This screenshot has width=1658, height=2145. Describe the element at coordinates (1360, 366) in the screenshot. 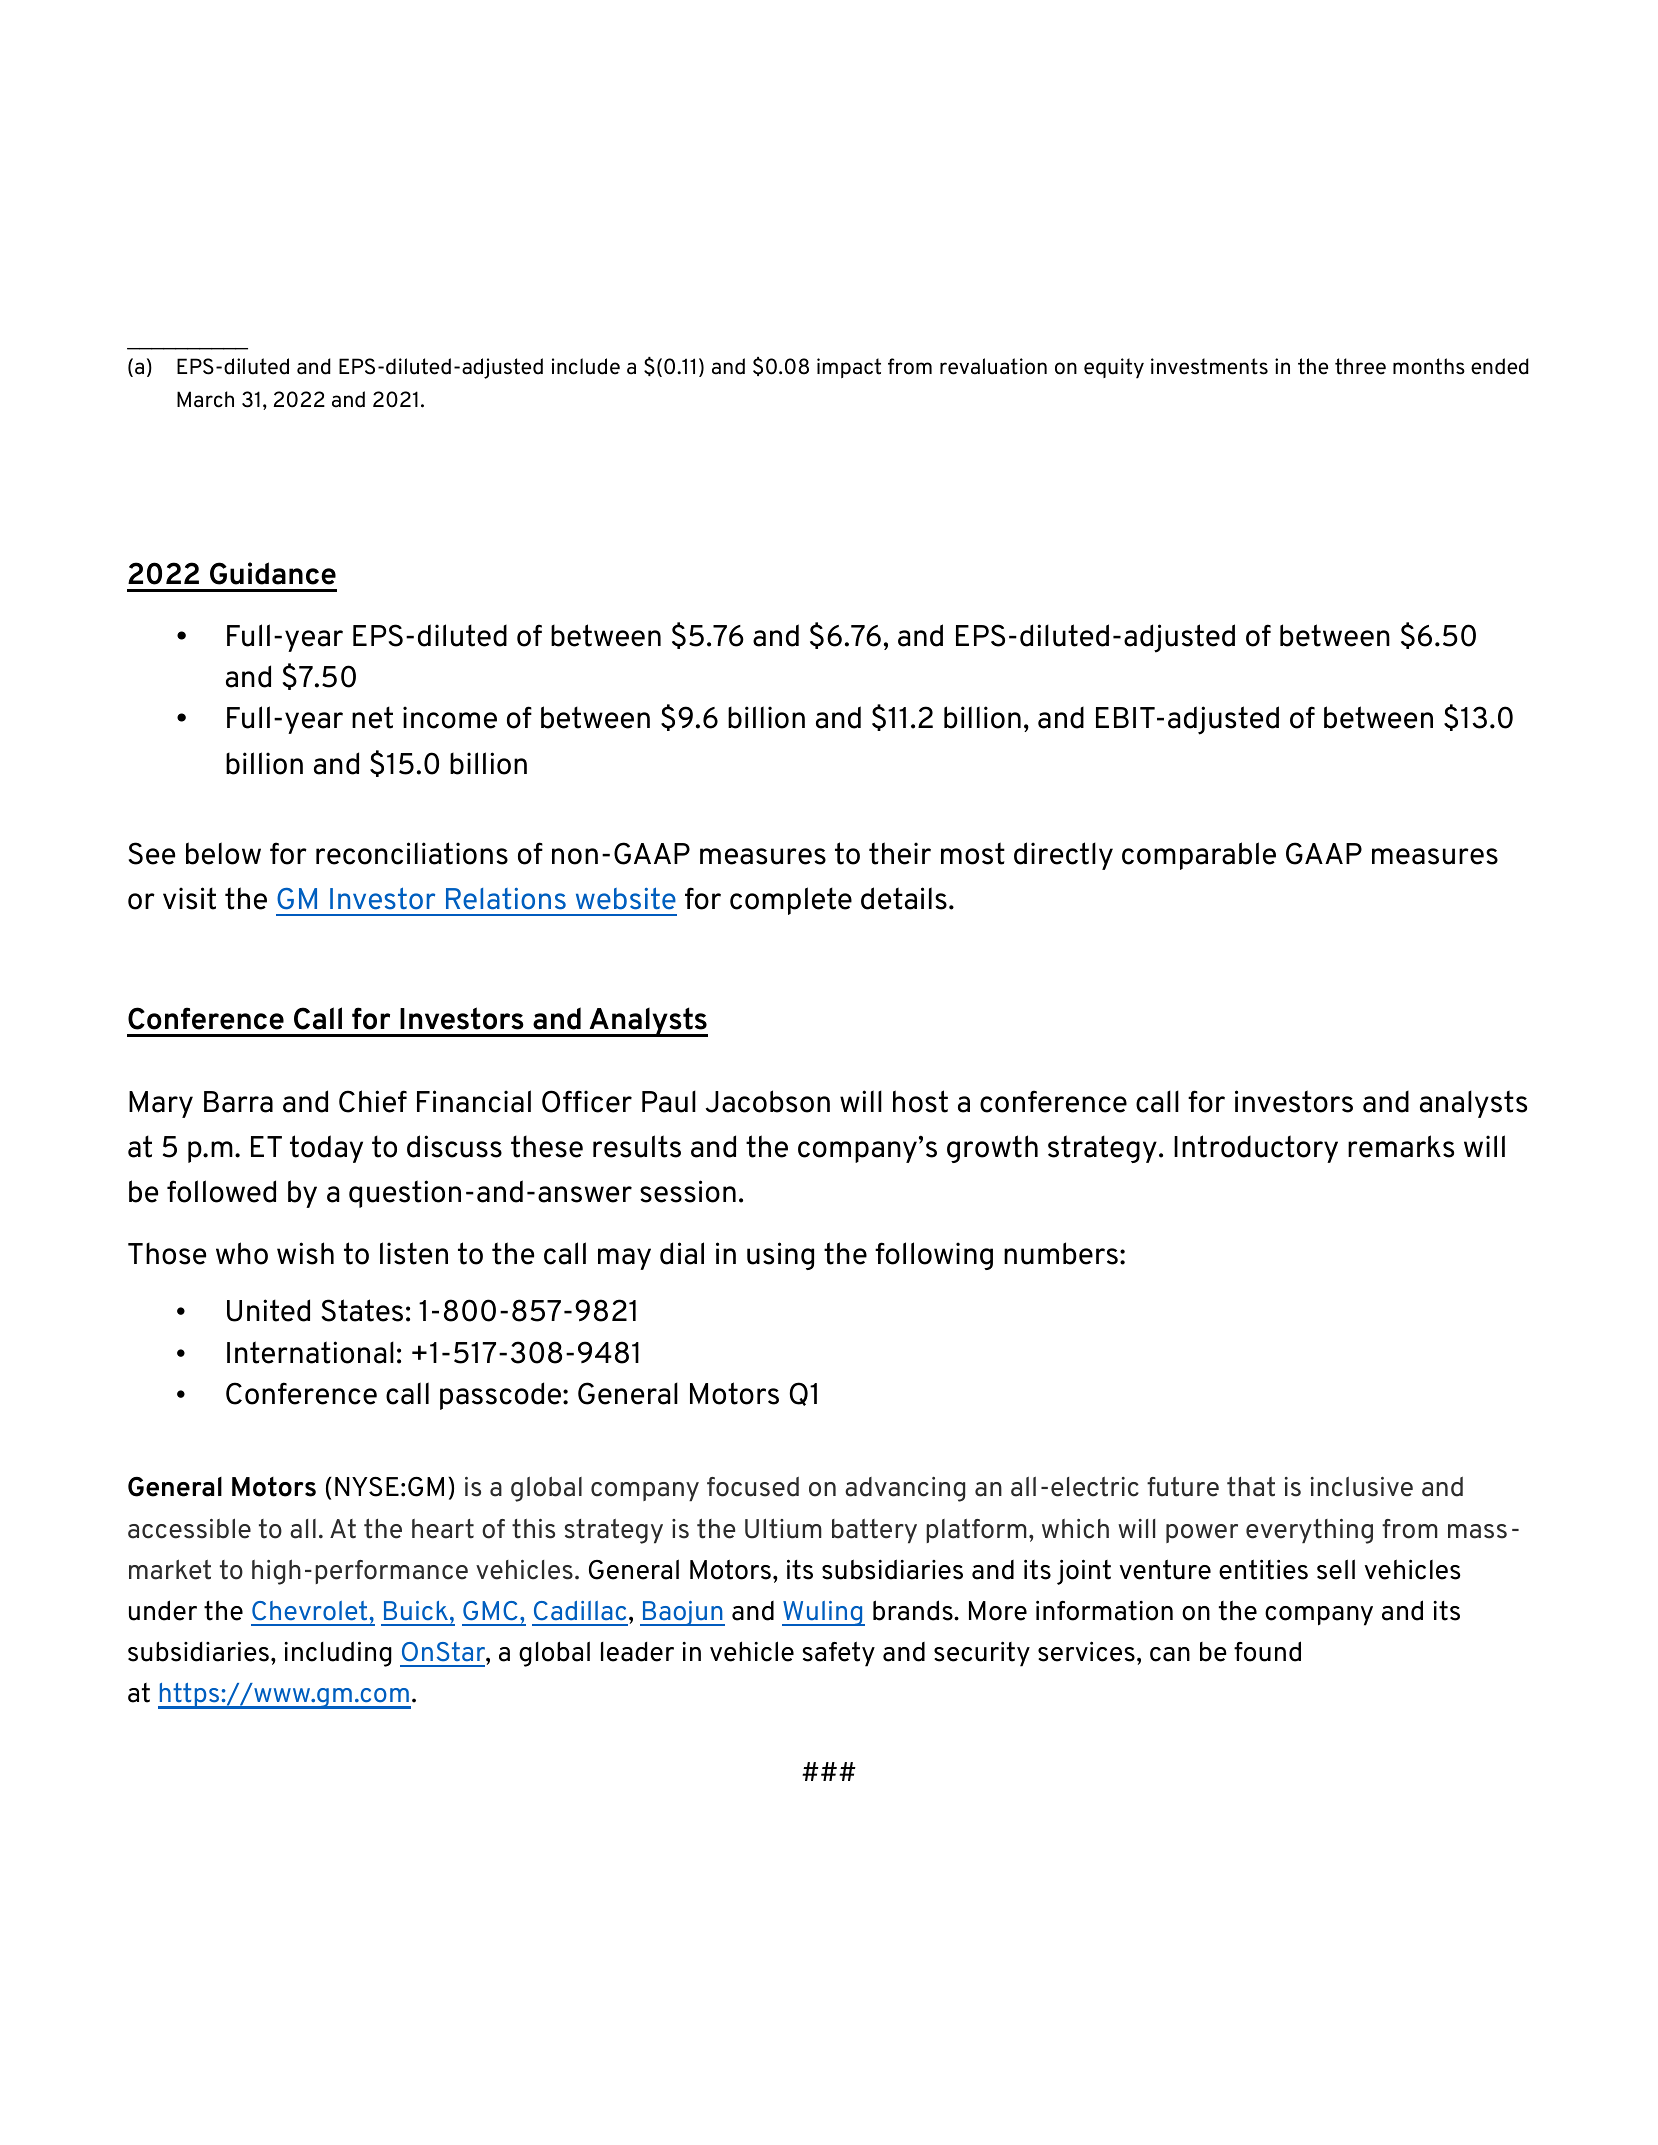

I see `three` at that location.
